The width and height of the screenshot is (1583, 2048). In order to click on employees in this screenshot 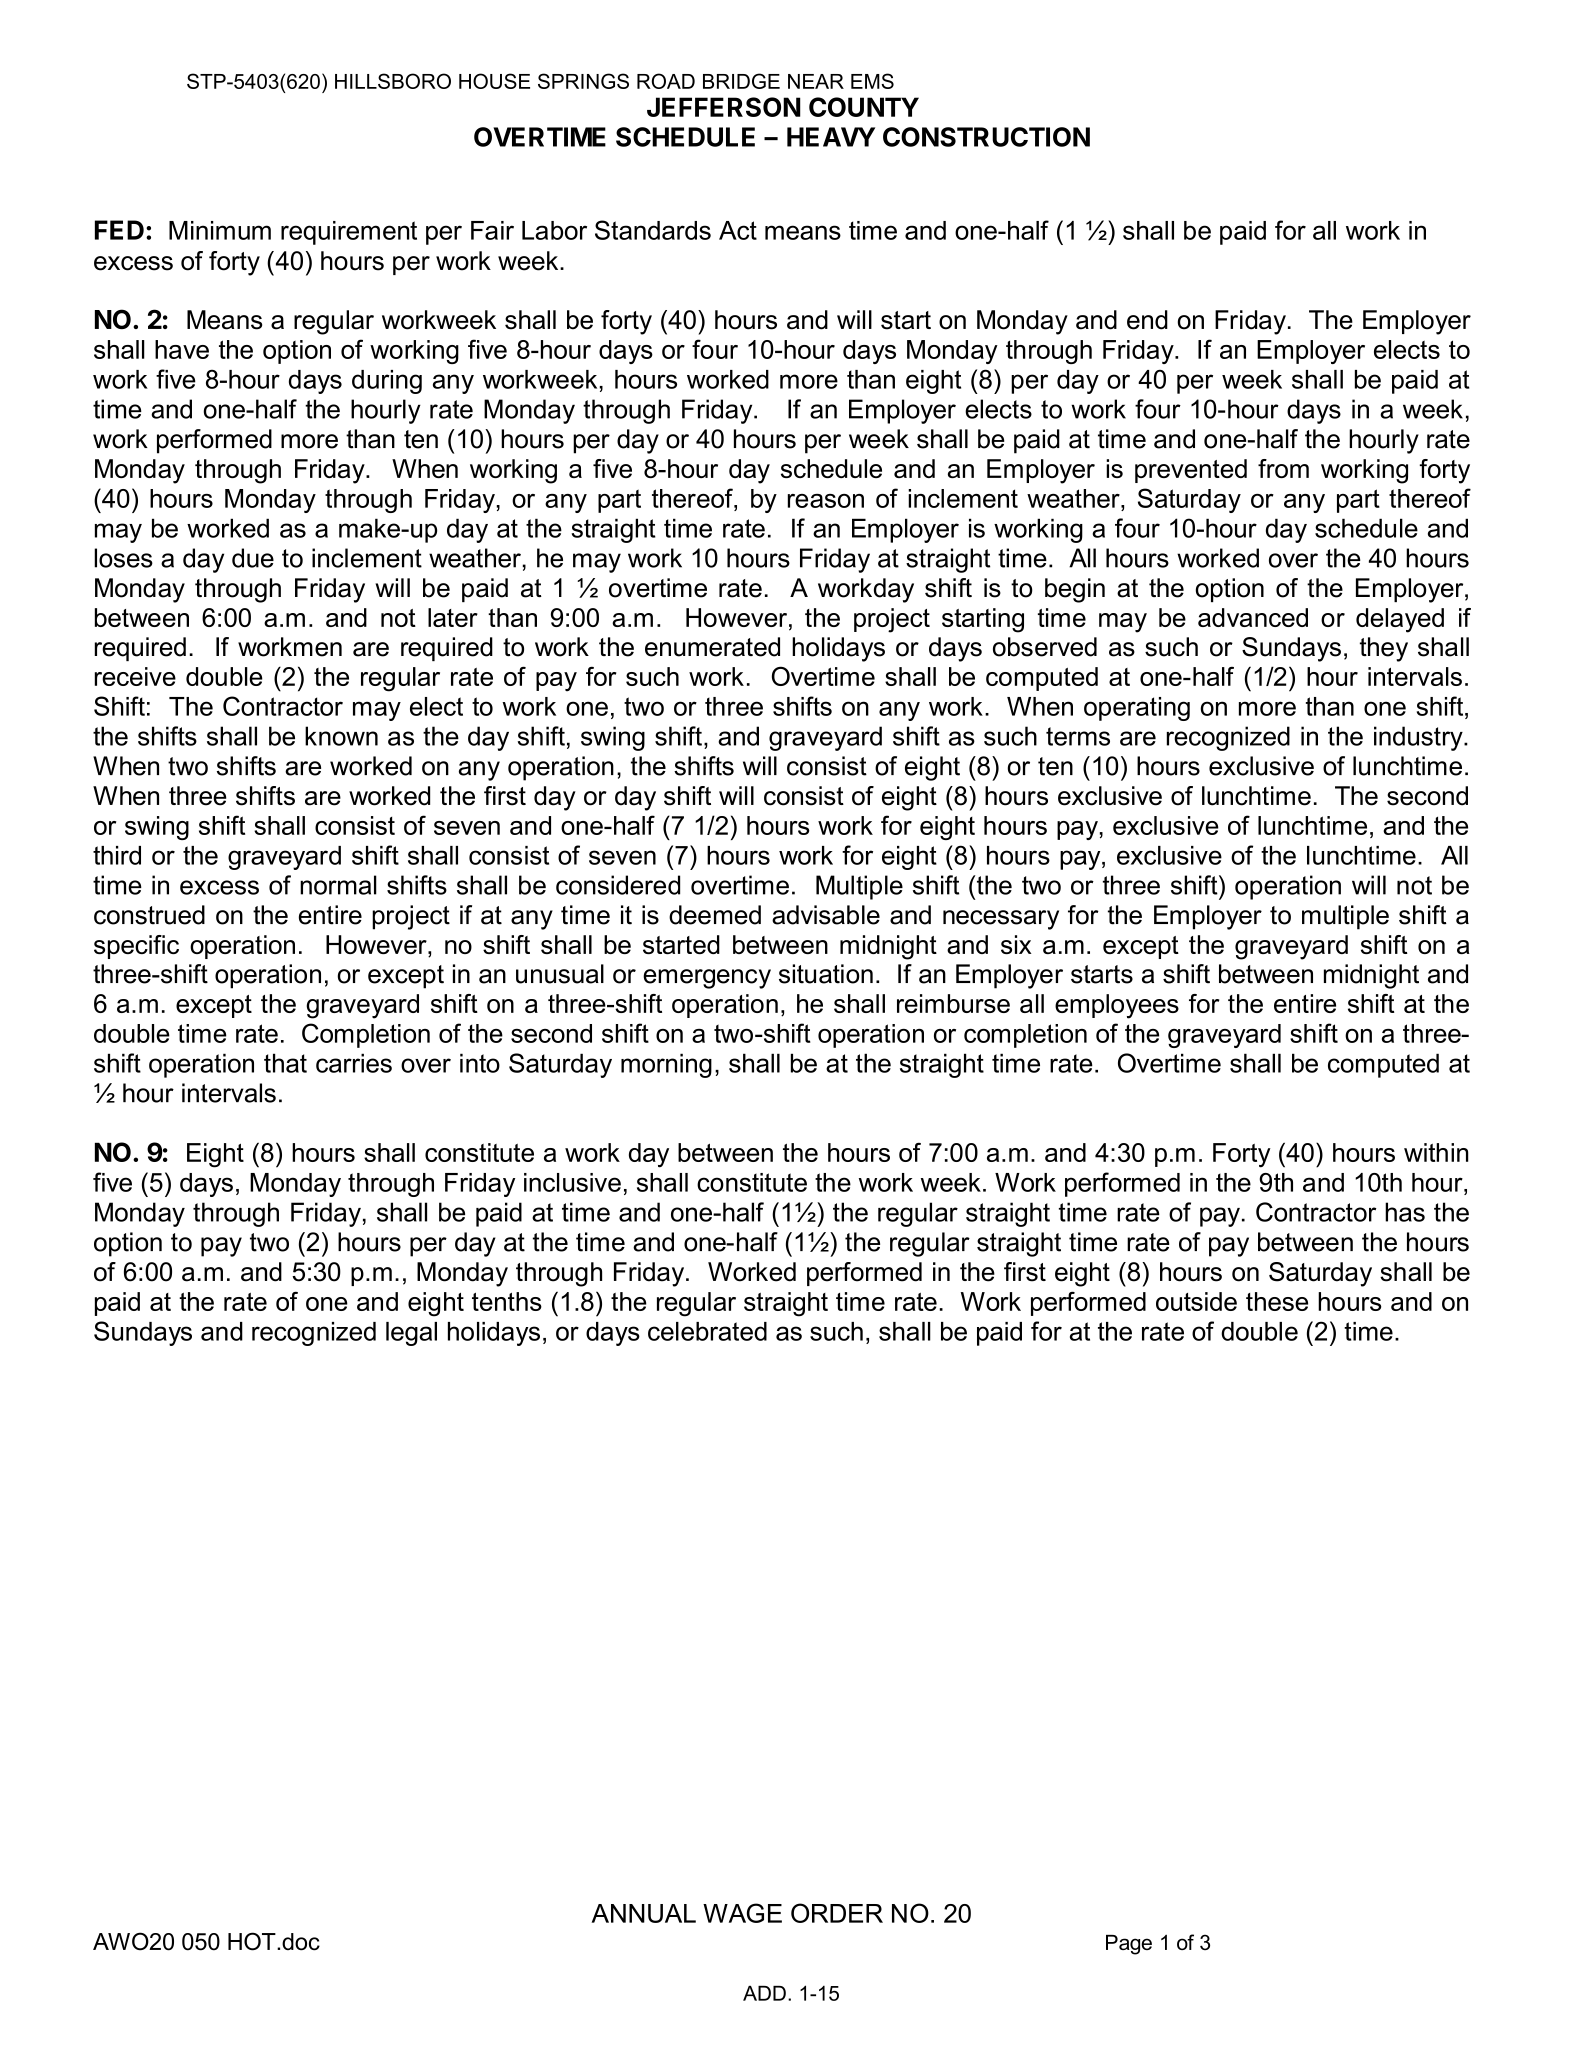, I will do `click(1117, 1006)`.
